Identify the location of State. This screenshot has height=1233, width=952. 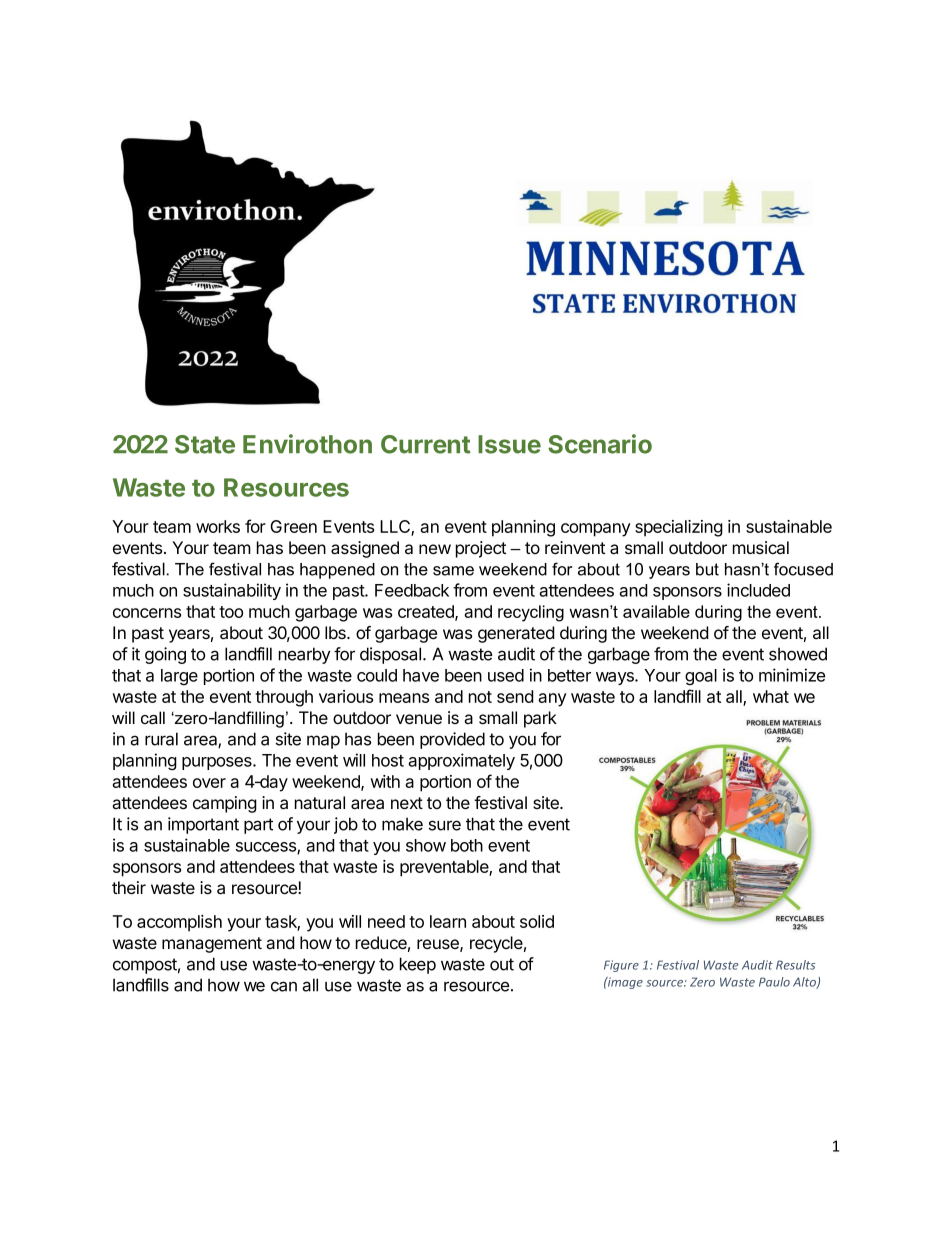
(205, 444).
